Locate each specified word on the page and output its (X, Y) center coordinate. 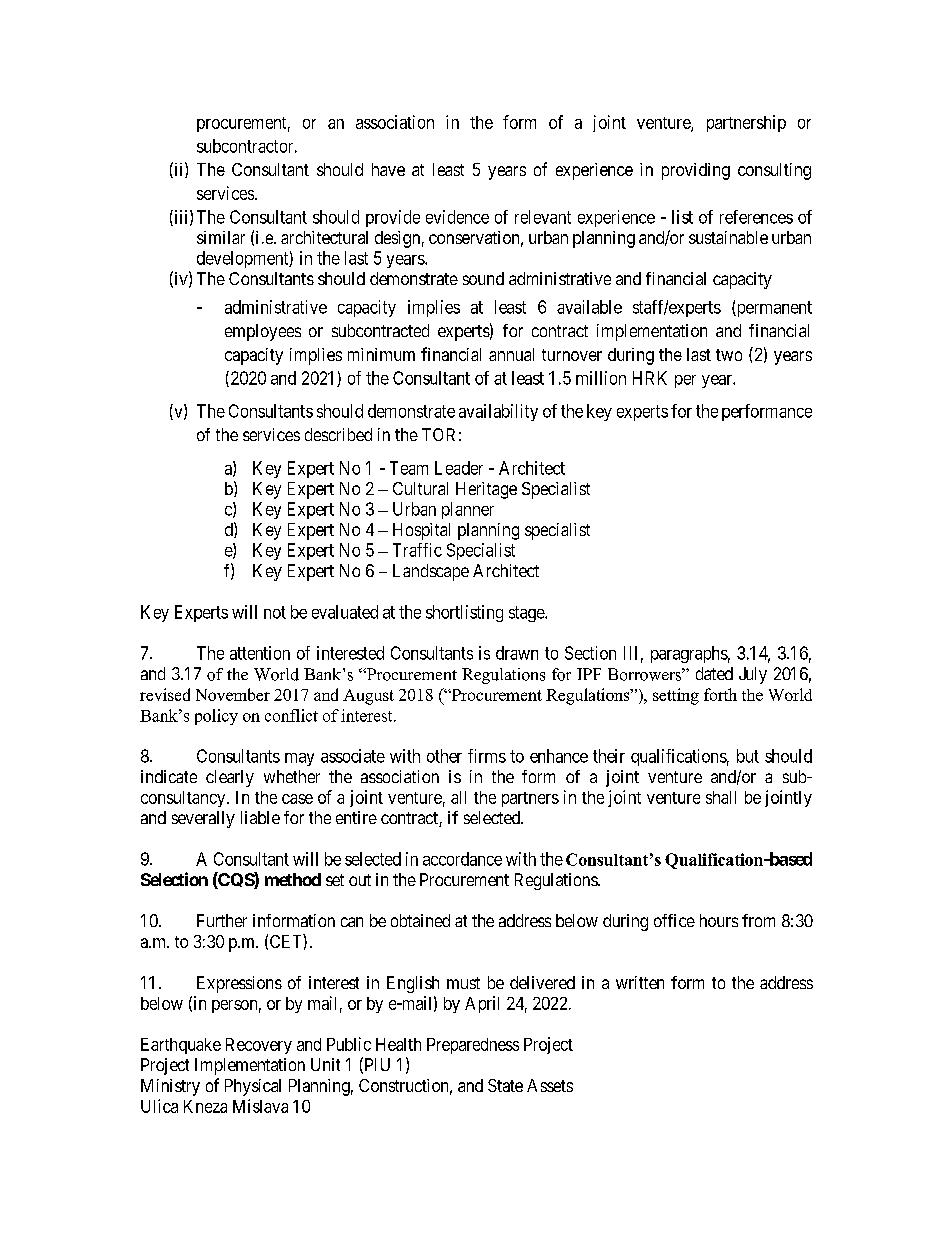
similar (221, 237)
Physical (253, 1087)
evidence (457, 217)
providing (696, 171)
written (640, 982)
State (505, 1085)
